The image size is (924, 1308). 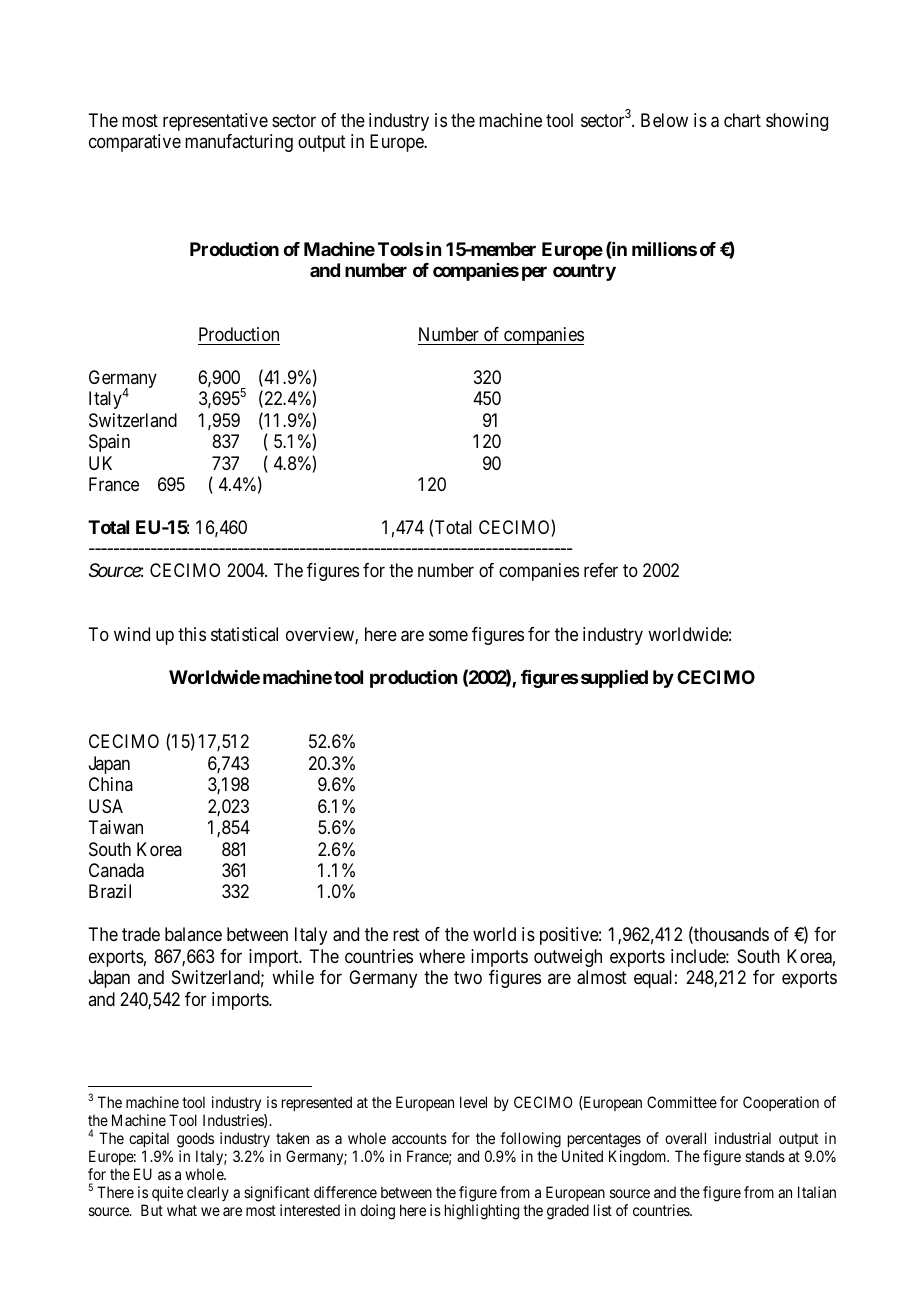 What do you see at coordinates (109, 443) in the page?
I see `Spain` at bounding box center [109, 443].
